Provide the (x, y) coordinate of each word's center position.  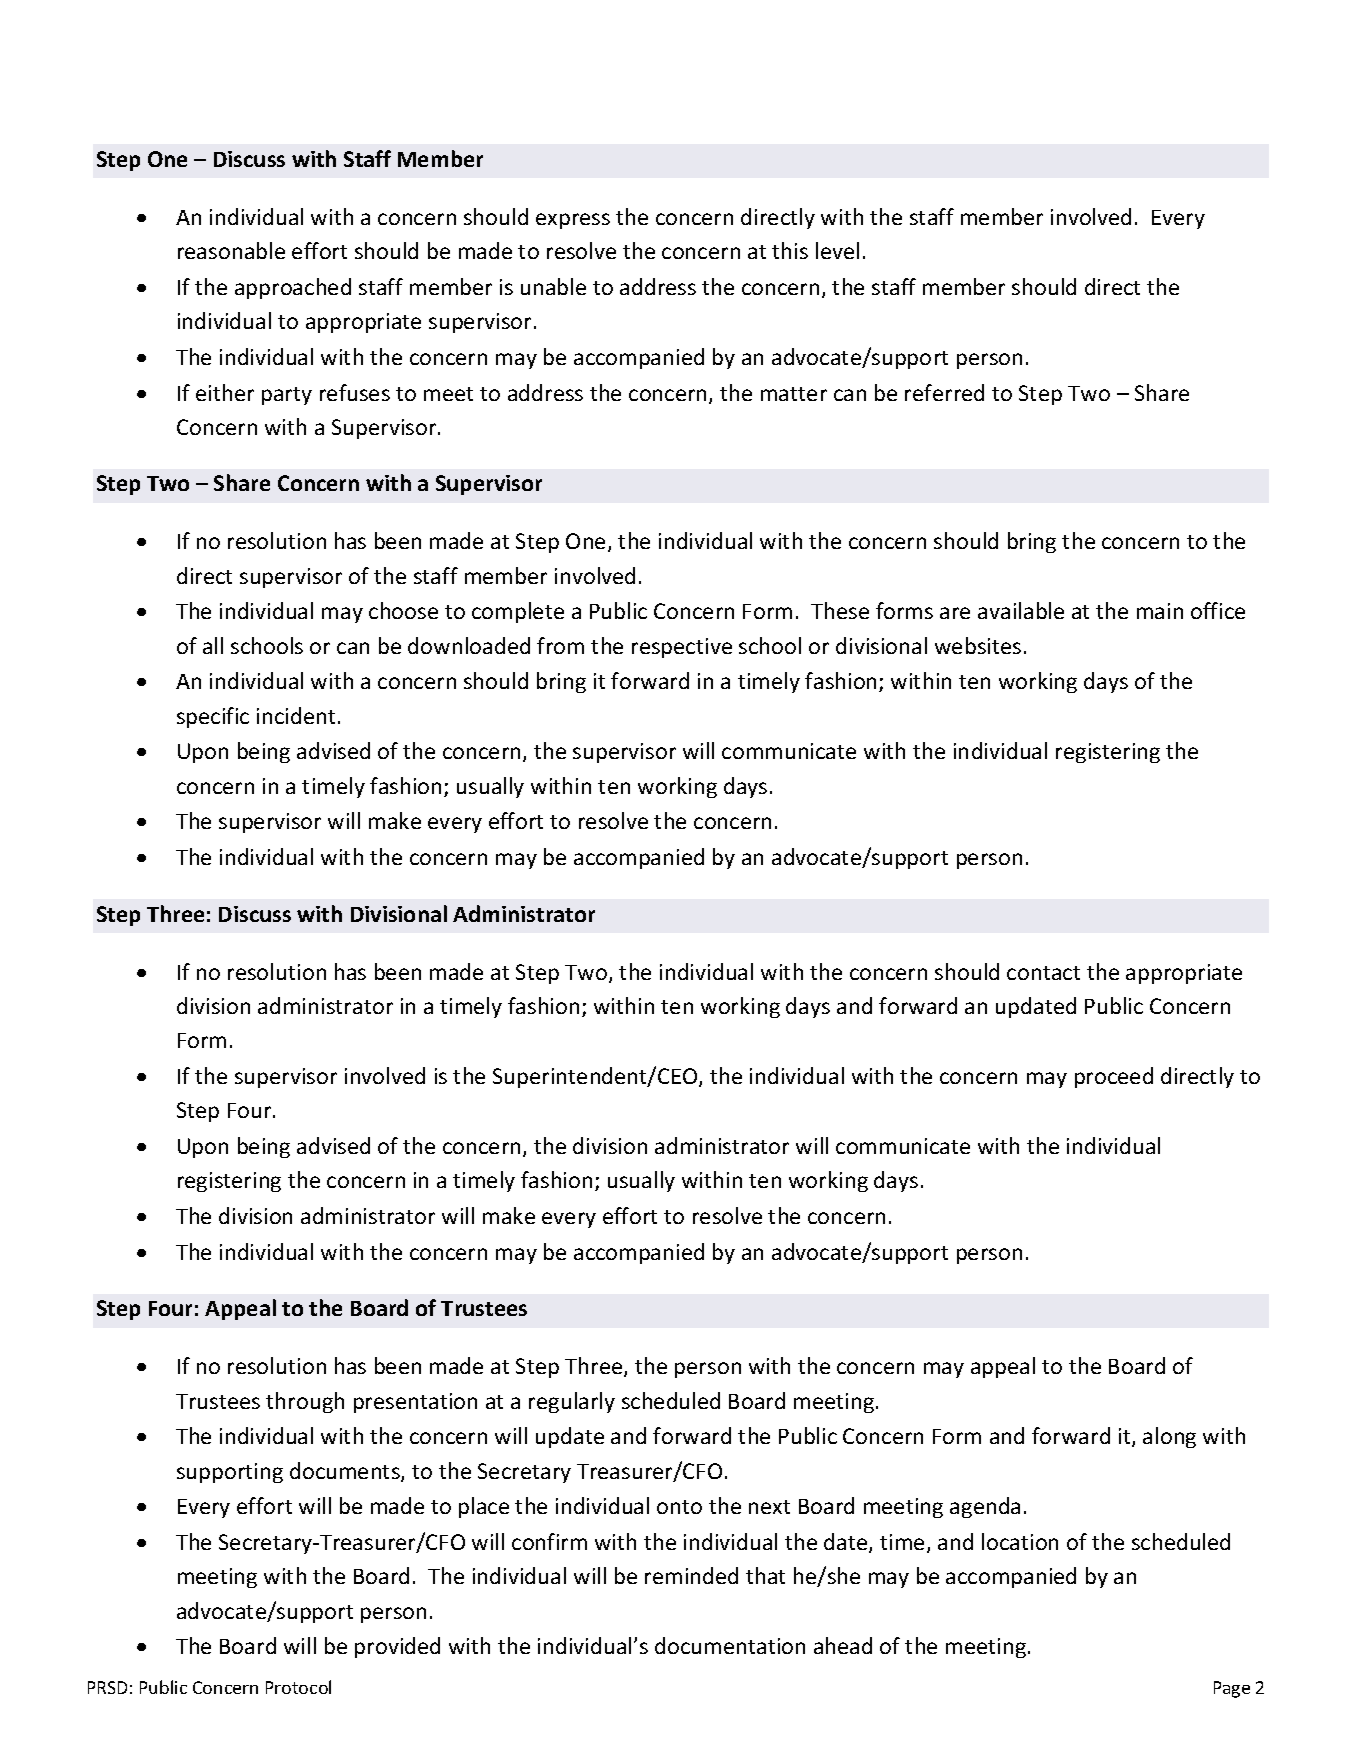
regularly (572, 1402)
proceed (1114, 1077)
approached (293, 288)
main (1160, 611)
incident (296, 715)
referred (944, 392)
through (305, 1402)
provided (397, 1647)
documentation (730, 1645)
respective (682, 648)
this (790, 250)
